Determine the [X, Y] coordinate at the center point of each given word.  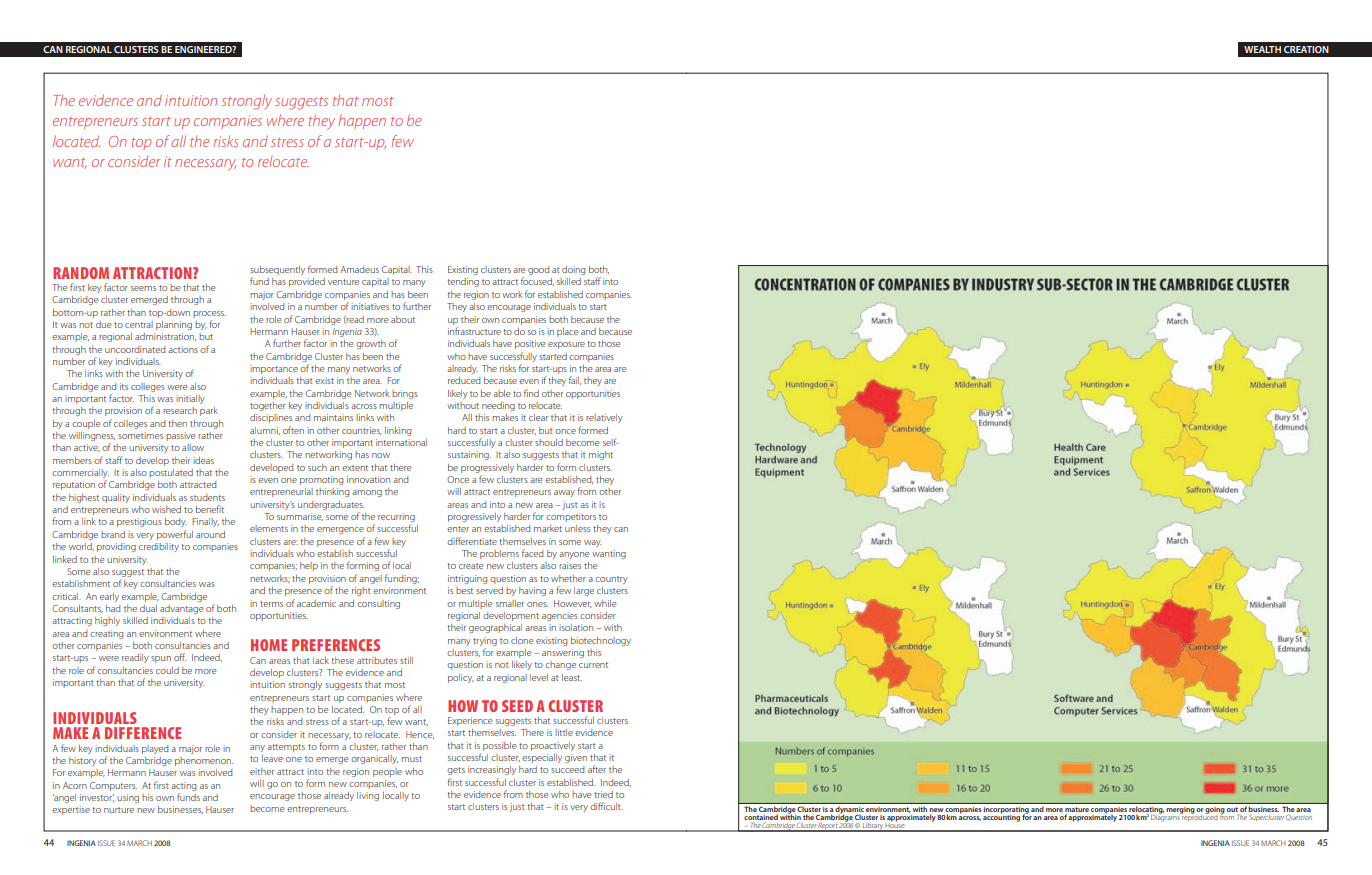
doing [573, 270]
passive [180, 436]
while [605, 603]
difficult [606, 806]
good [538, 270]
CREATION [1306, 49]
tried [603, 794]
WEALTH [1262, 49]
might [601, 455]
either [262, 771]
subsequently [277, 272]
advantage [181, 609]
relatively [604, 418]
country [611, 580]
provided [307, 282]
